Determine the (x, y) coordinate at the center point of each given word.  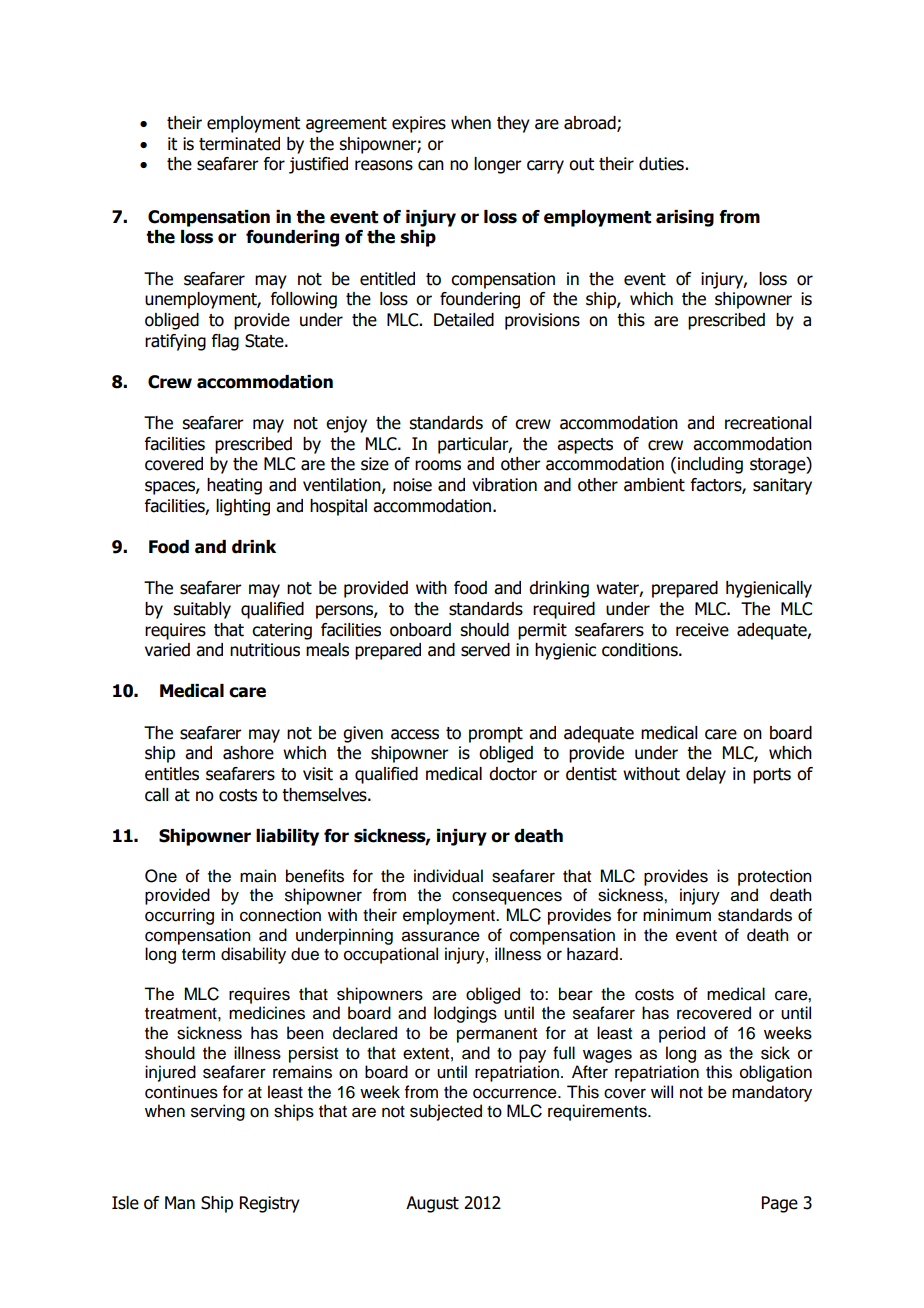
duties (661, 164)
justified (318, 165)
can (431, 165)
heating (234, 486)
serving (218, 1112)
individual (448, 876)
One (161, 876)
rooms (438, 465)
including (710, 465)
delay (706, 775)
